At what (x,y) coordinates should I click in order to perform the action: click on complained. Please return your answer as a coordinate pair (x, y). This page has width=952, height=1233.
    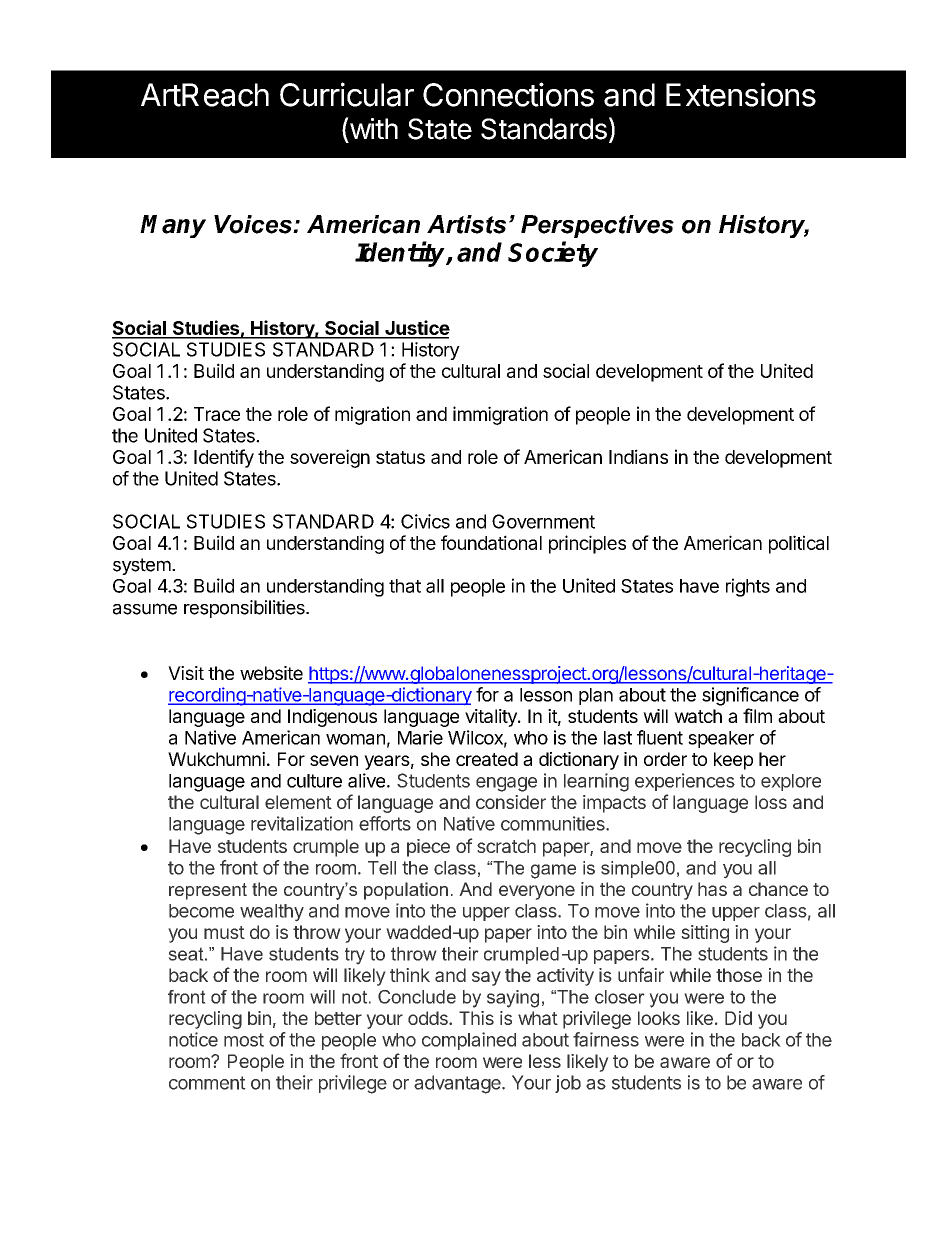
    Looking at the image, I should click on (469, 1041).
